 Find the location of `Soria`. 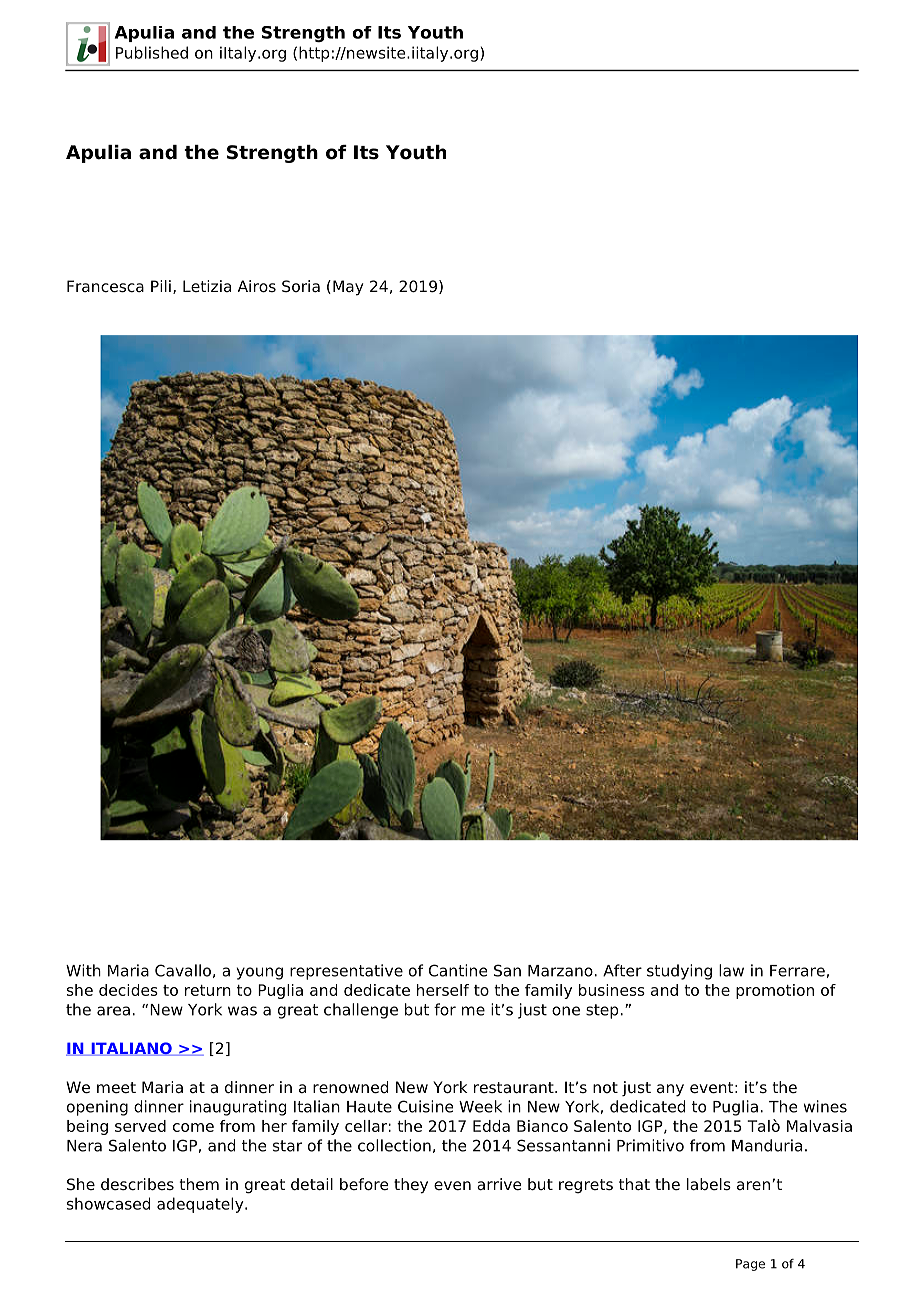

Soria is located at coordinates (301, 286).
